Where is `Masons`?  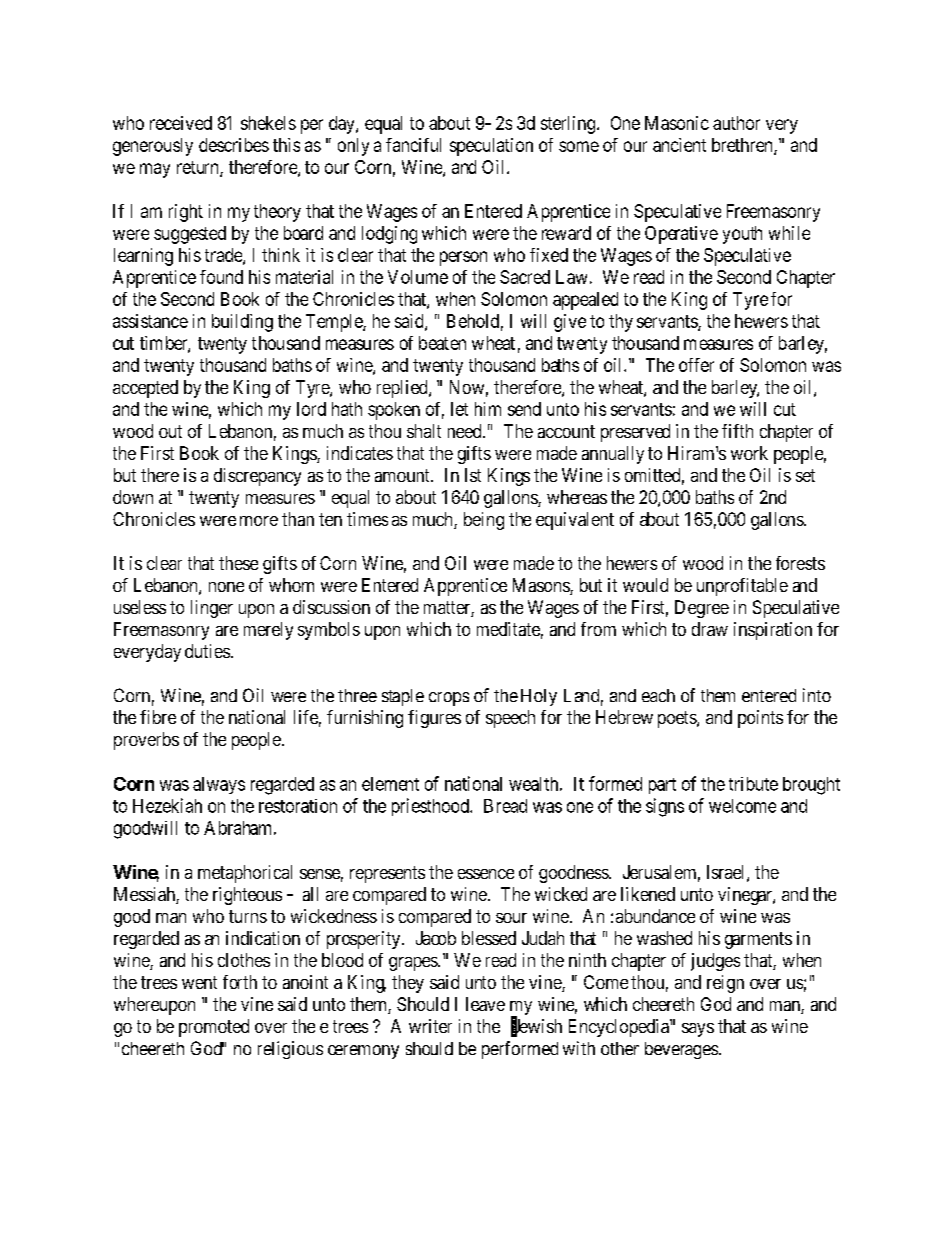 Masons is located at coordinates (542, 586).
